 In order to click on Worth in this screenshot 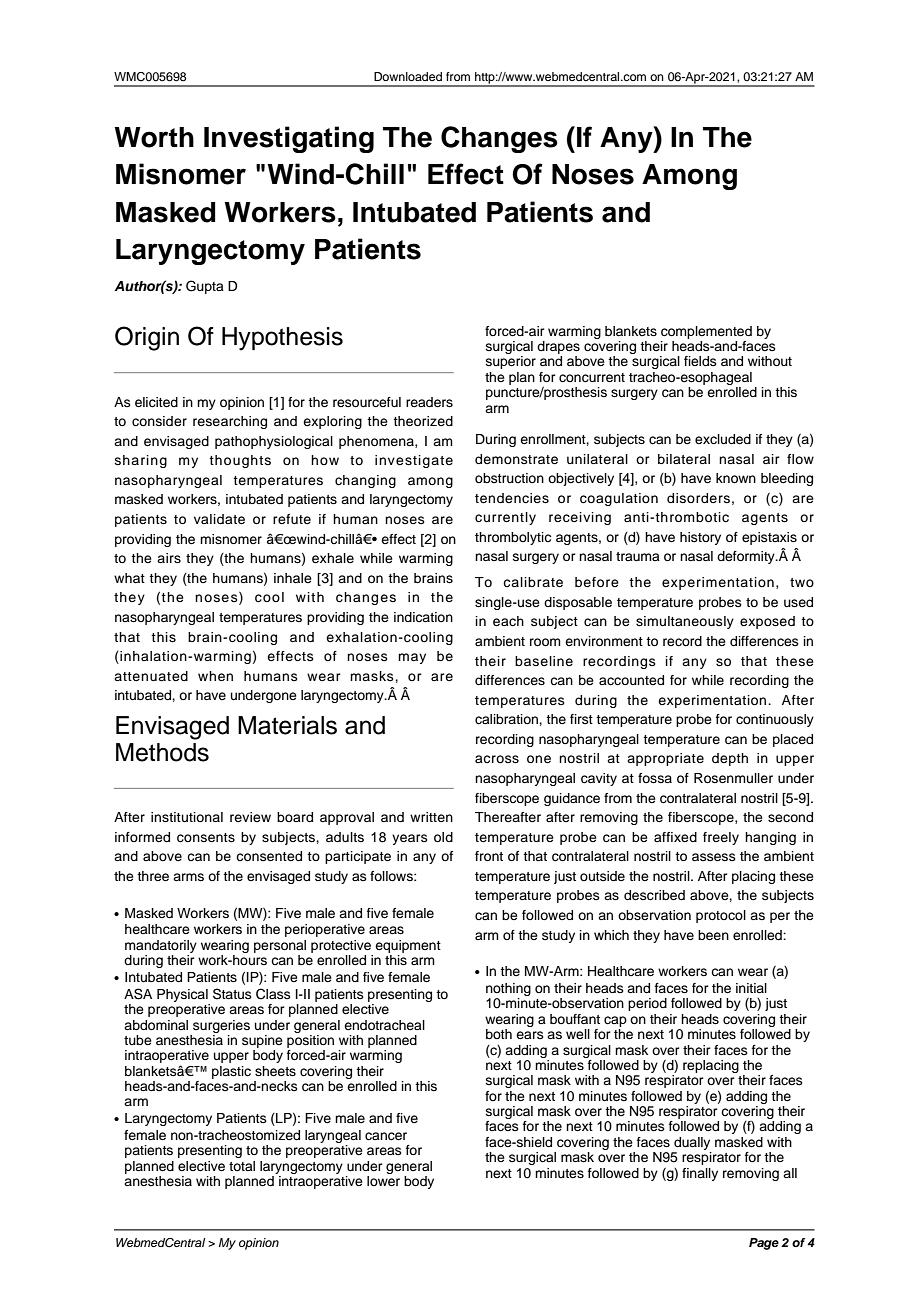, I will do `click(154, 137)`.
